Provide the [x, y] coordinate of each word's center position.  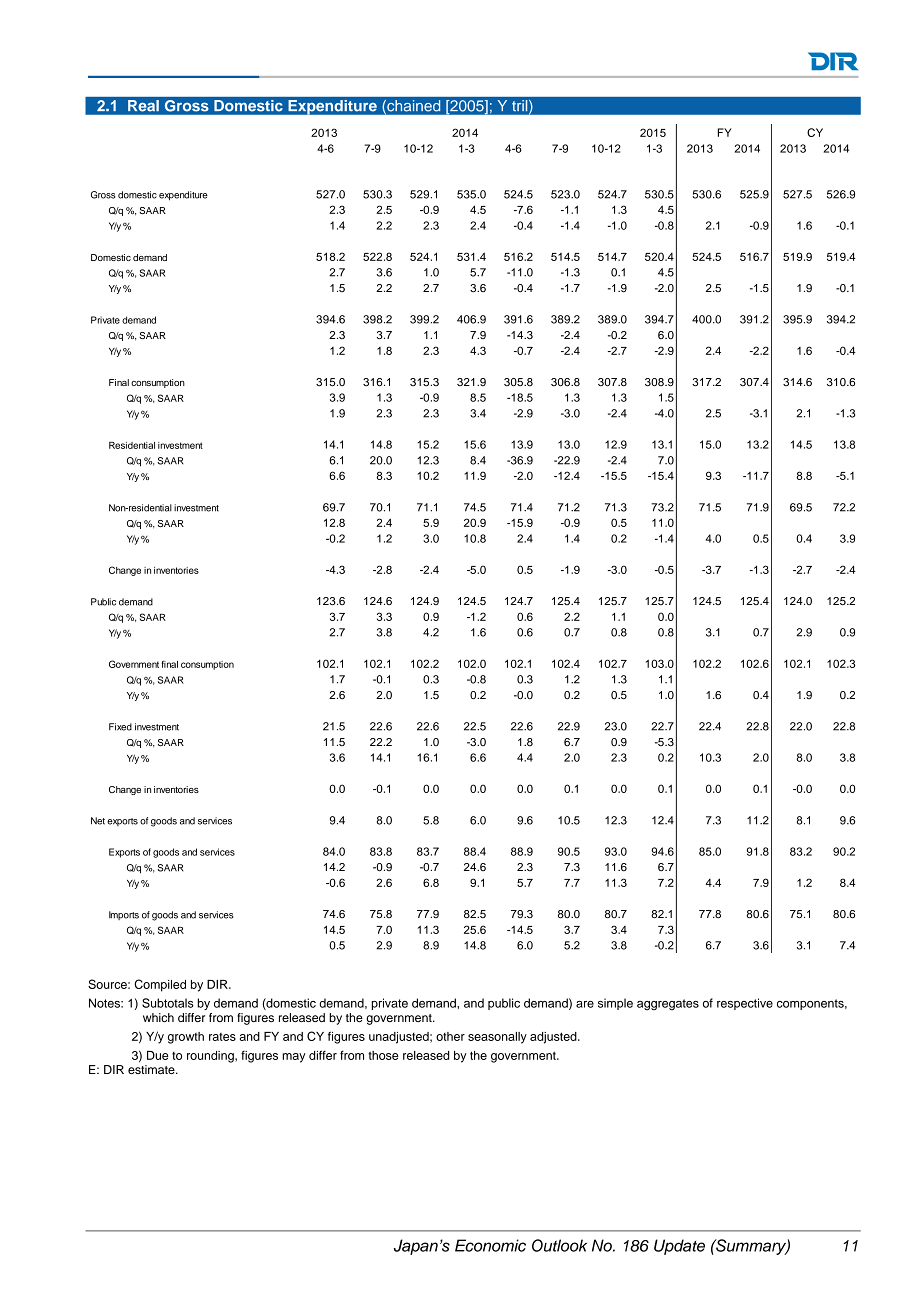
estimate [152, 1069]
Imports [124, 915]
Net [98, 821]
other [450, 1036]
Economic [490, 1245]
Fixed [120, 727]
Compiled [160, 985]
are [585, 1004]
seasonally [497, 1038]
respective [745, 1004]
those [383, 1055]
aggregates [668, 1005]
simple [615, 1004]
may [294, 1058]
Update [679, 1247]
